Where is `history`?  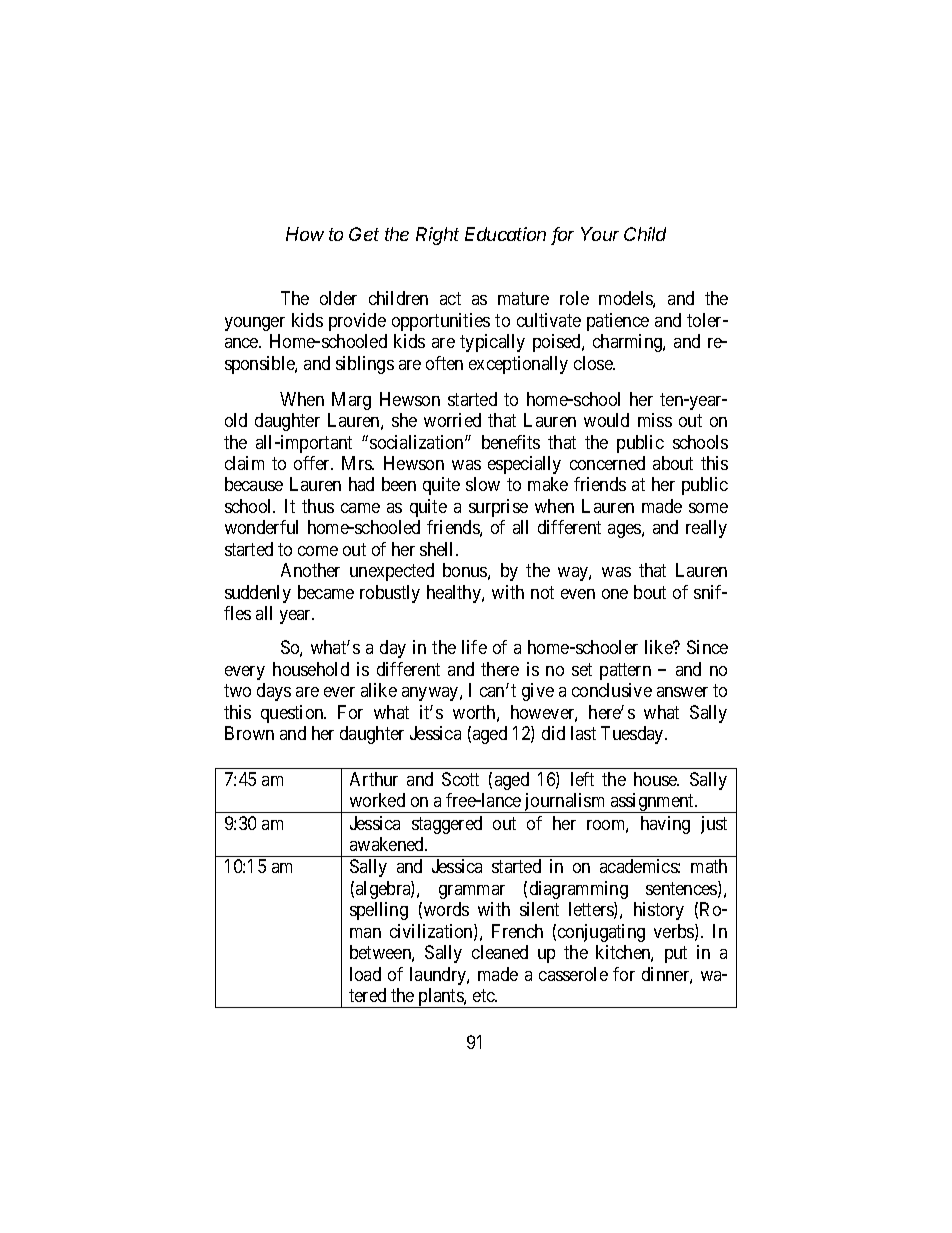 history is located at coordinates (659, 911).
